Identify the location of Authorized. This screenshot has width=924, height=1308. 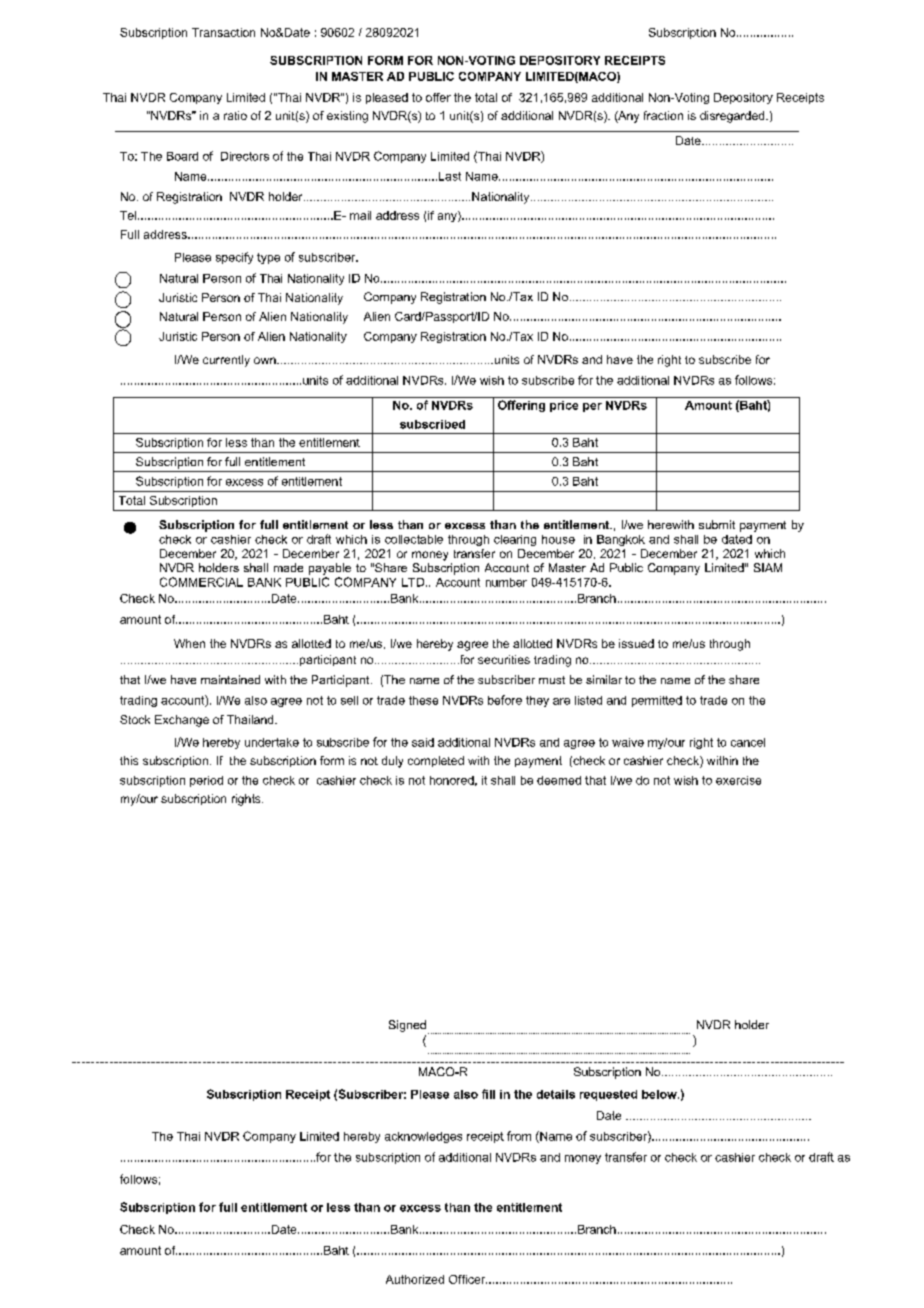
(415, 1279).
